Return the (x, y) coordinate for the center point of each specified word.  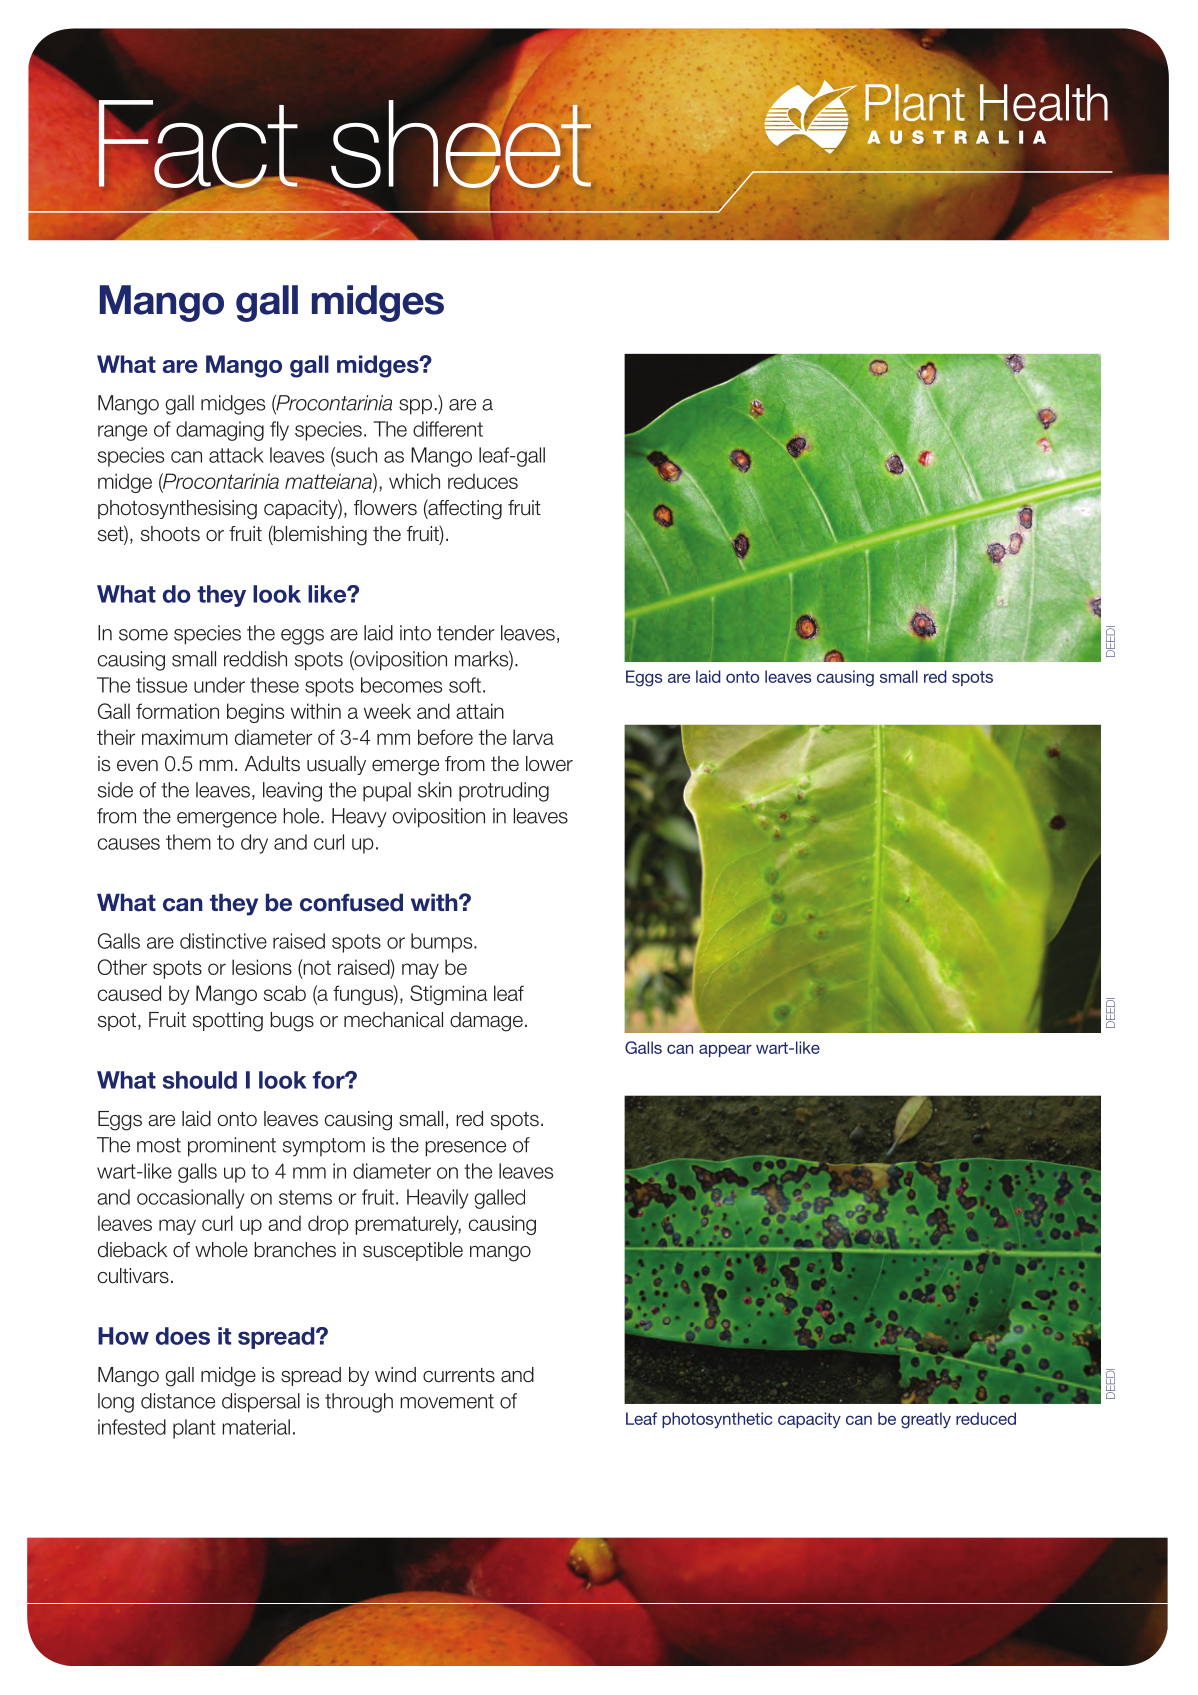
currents (459, 1375)
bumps (443, 943)
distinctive (223, 941)
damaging (220, 431)
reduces (483, 481)
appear (725, 1050)
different (448, 429)
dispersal (261, 1403)
